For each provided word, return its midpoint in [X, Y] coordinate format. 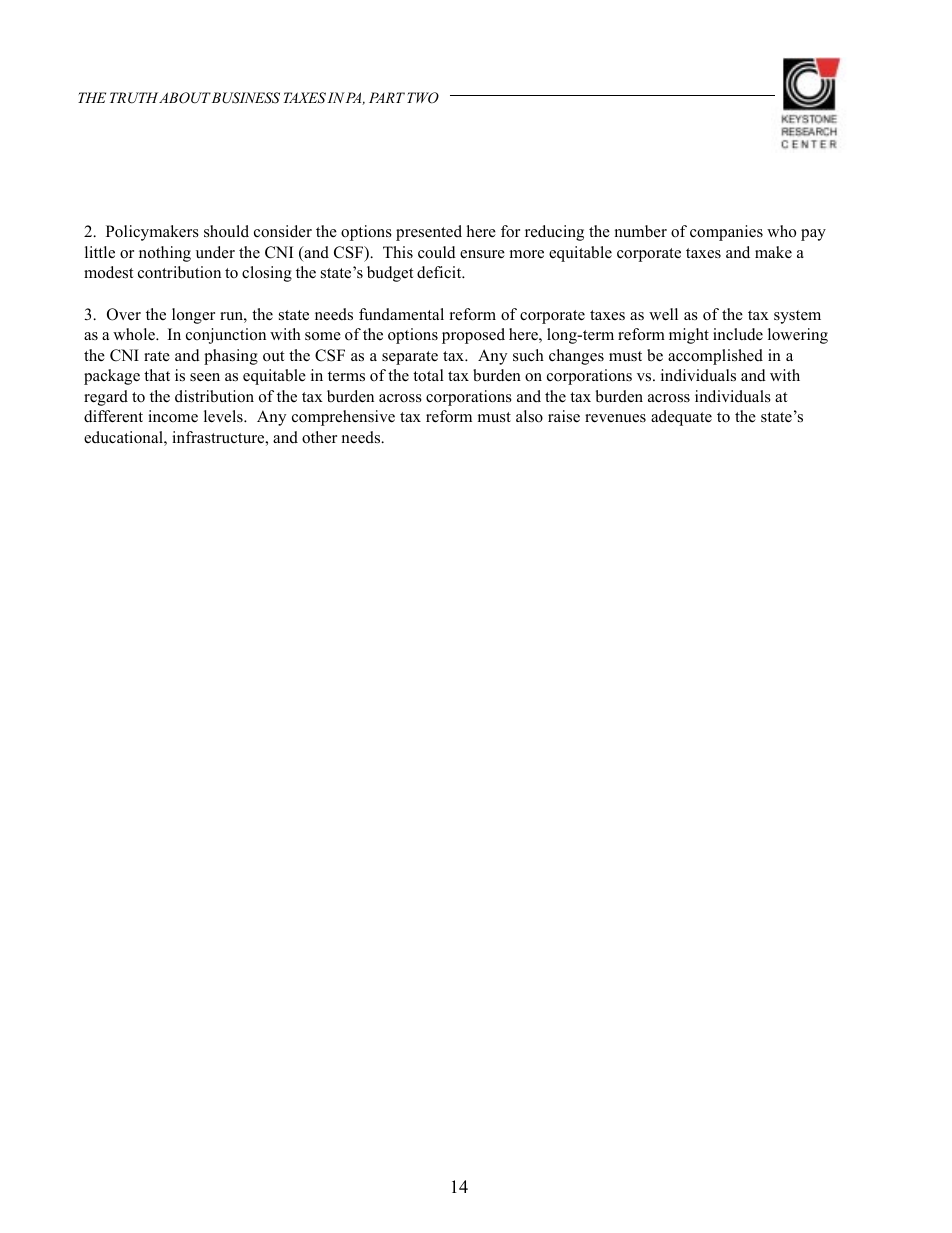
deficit [440, 272]
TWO [423, 98]
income [173, 416]
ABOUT [185, 98]
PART [387, 97]
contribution [179, 272]
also [529, 416]
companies [726, 233]
